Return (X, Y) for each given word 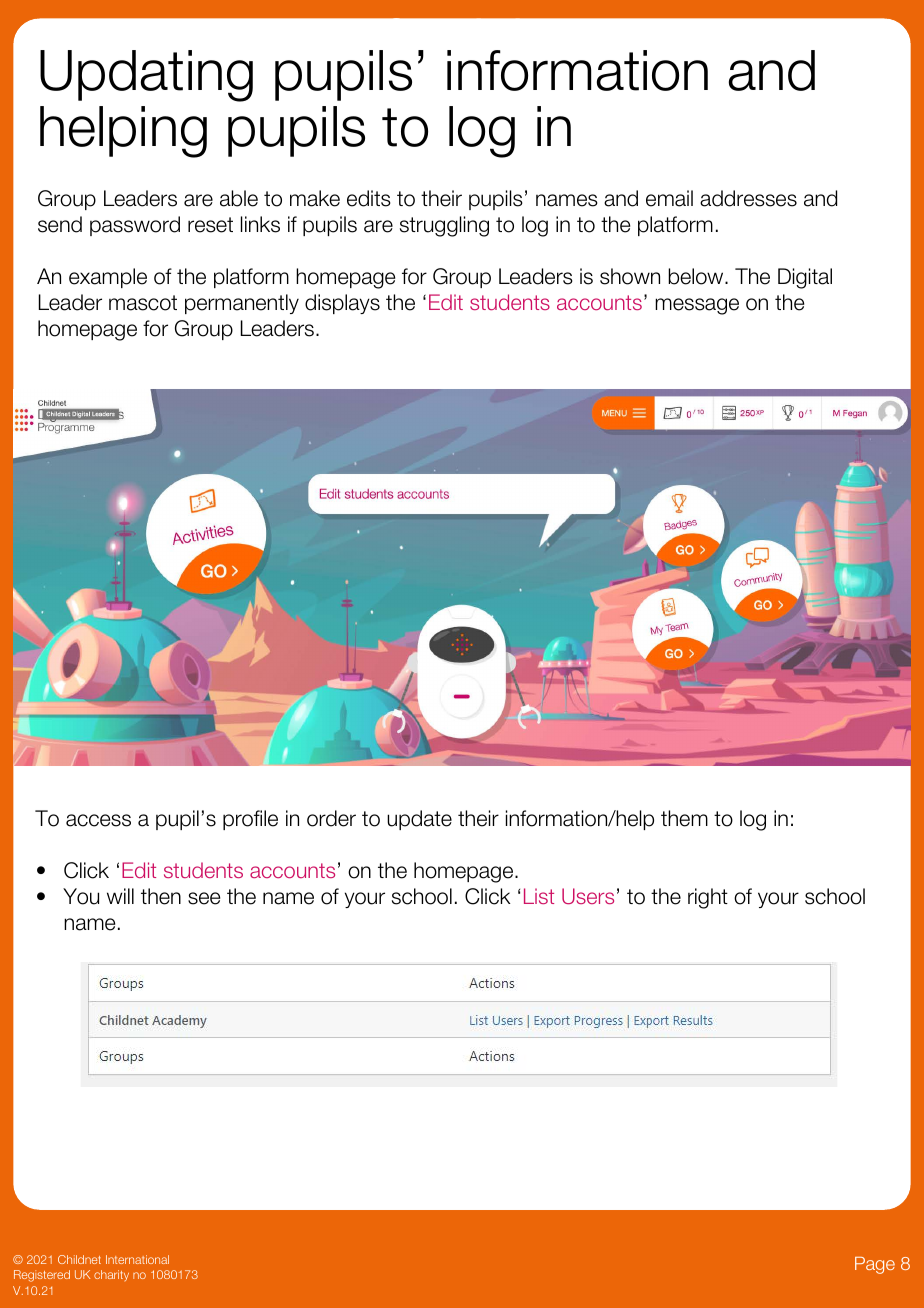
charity (111, 1275)
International (137, 1259)
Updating (146, 76)
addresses (748, 198)
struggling (444, 226)
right (708, 898)
